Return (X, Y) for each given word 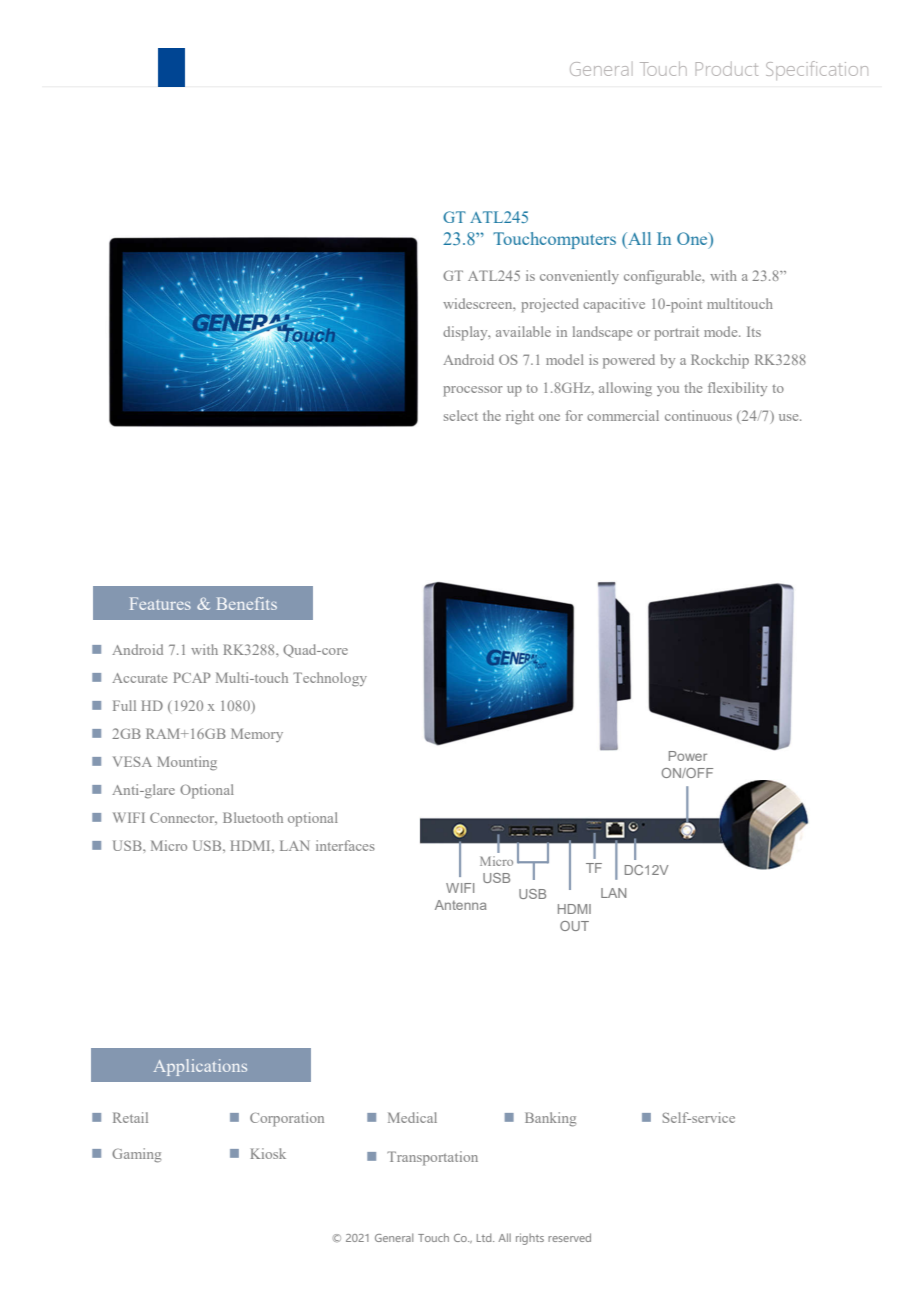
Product (727, 69)
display (466, 333)
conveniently (579, 277)
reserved (569, 1237)
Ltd (485, 1237)
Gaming (136, 1155)
